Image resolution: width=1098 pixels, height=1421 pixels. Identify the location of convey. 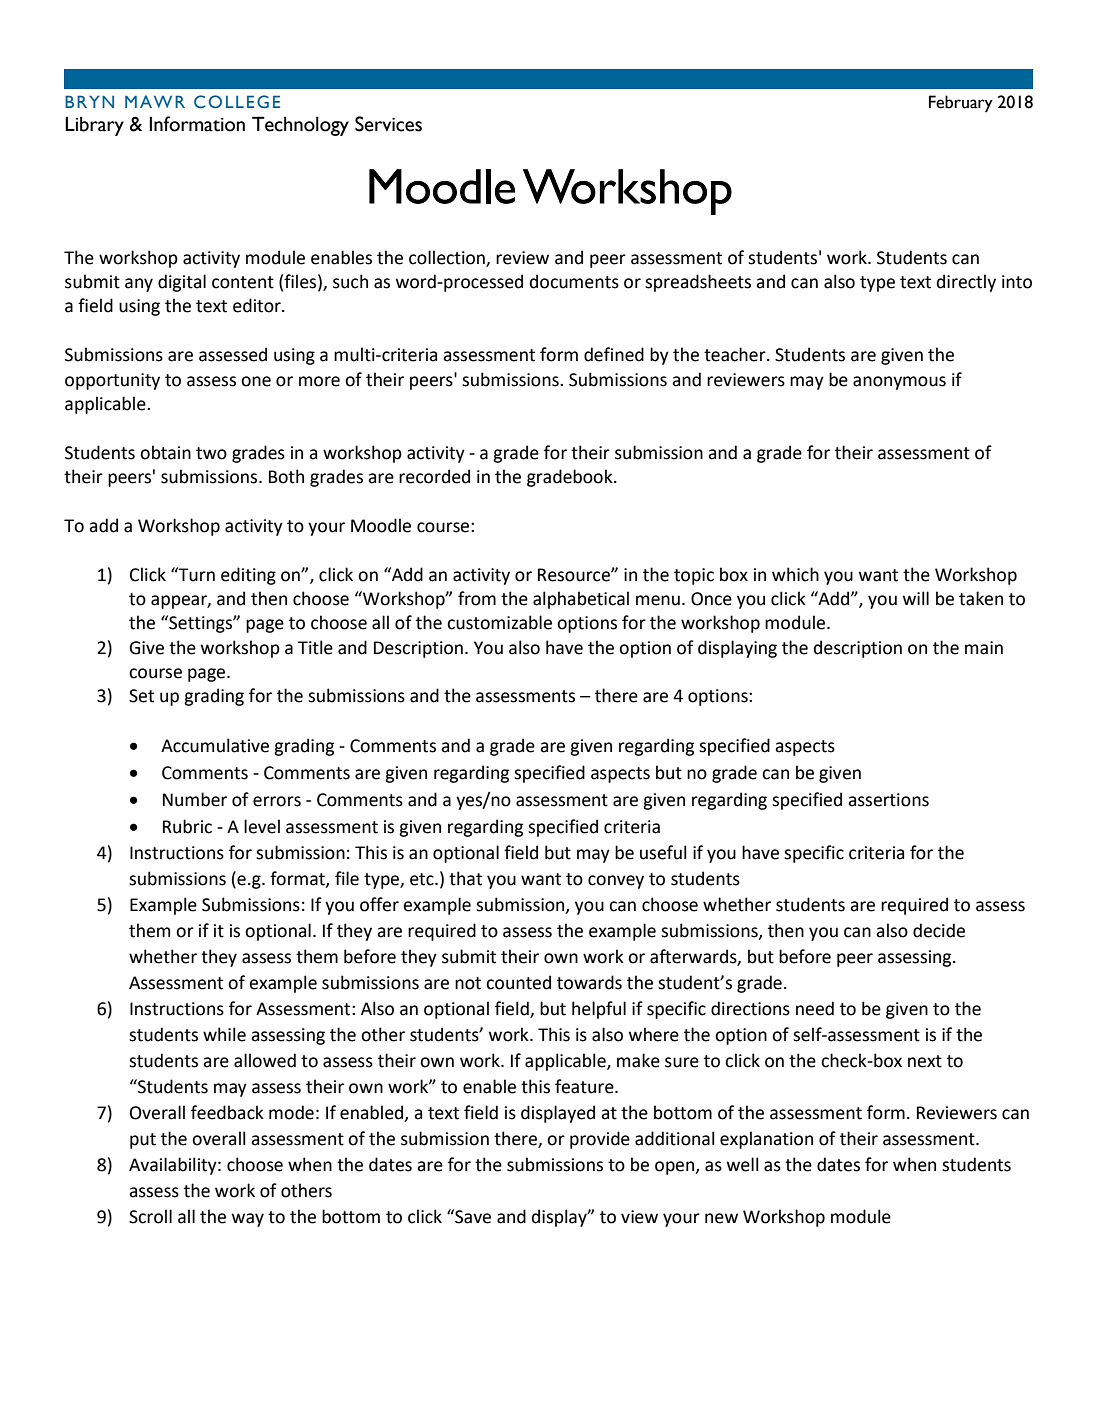
(616, 882).
